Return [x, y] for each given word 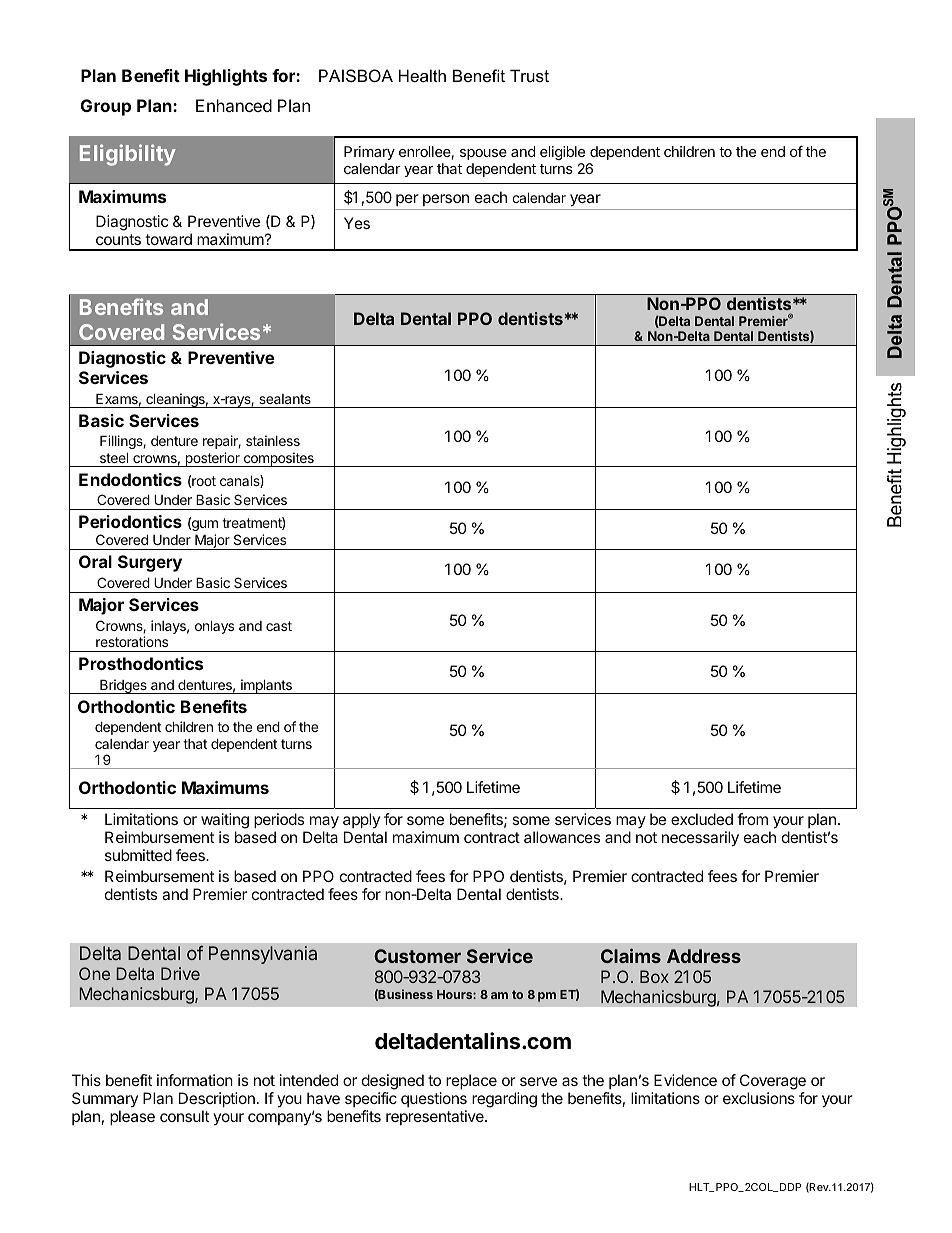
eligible [562, 153]
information [195, 1080]
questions [434, 1099]
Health [422, 75]
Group [106, 107]
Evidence [685, 1080]
